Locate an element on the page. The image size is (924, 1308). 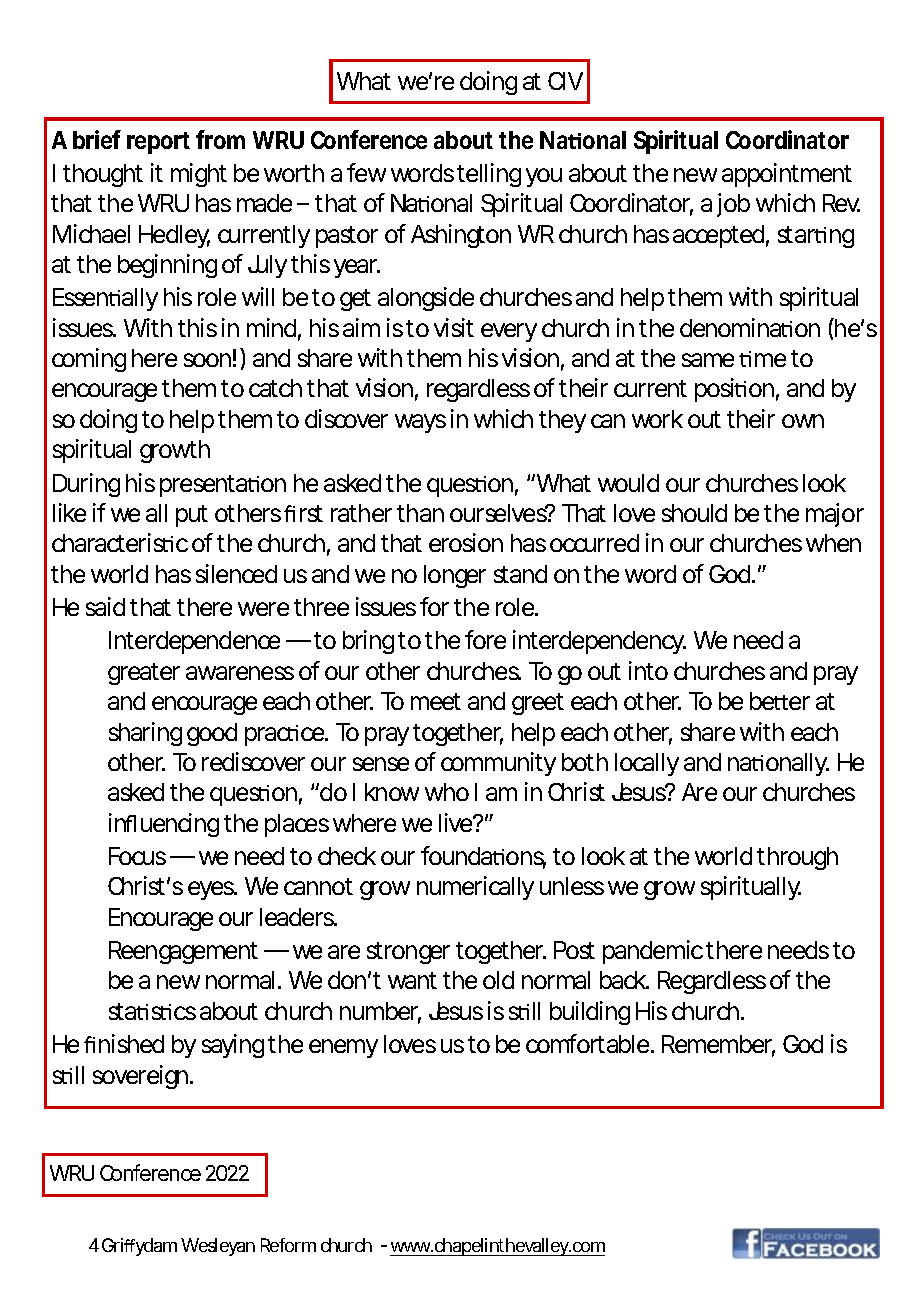
want is located at coordinates (412, 980).
